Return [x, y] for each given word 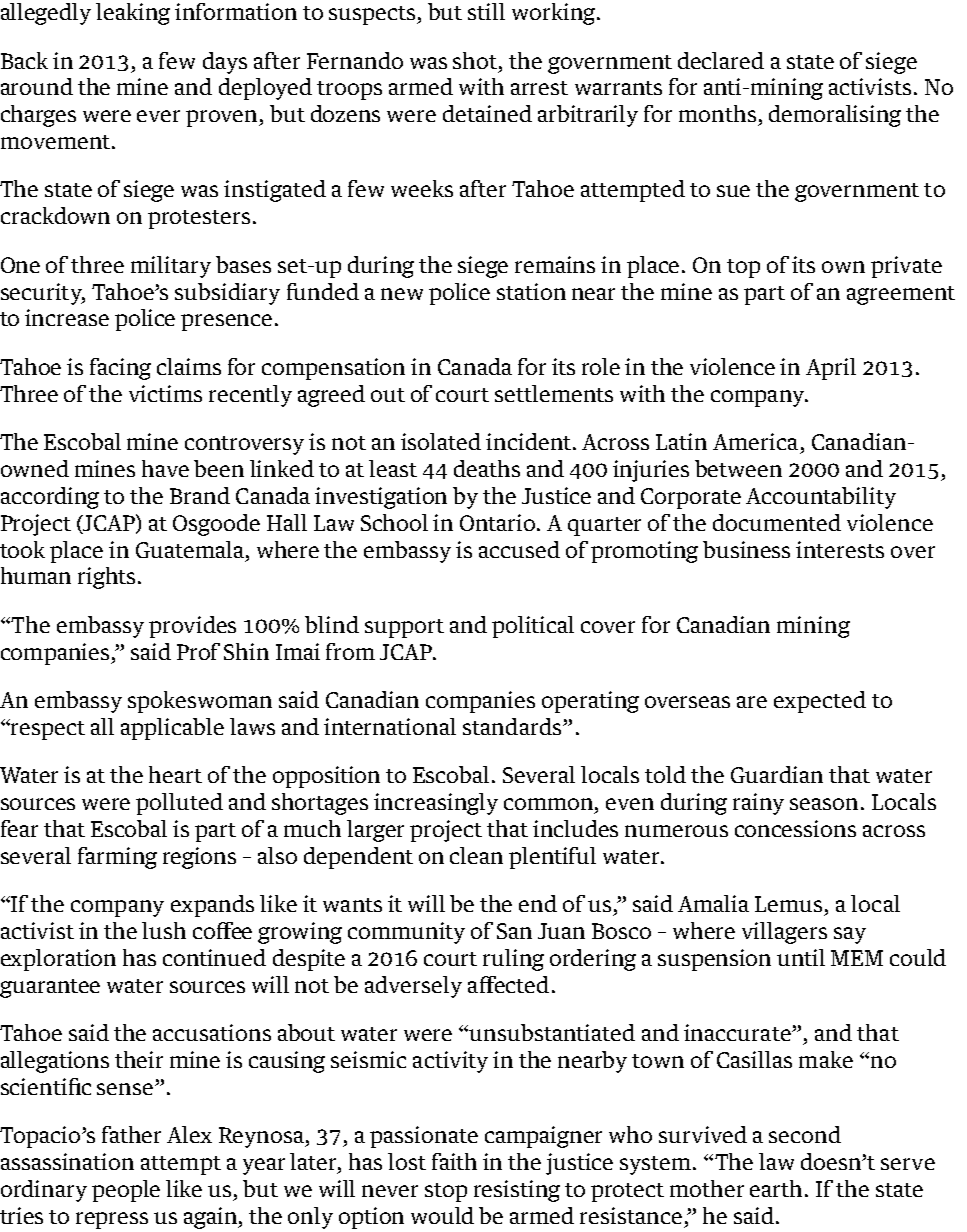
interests [840, 549]
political [533, 627]
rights [106, 578]
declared [721, 60]
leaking [133, 14]
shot [476, 60]
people [126, 1191]
